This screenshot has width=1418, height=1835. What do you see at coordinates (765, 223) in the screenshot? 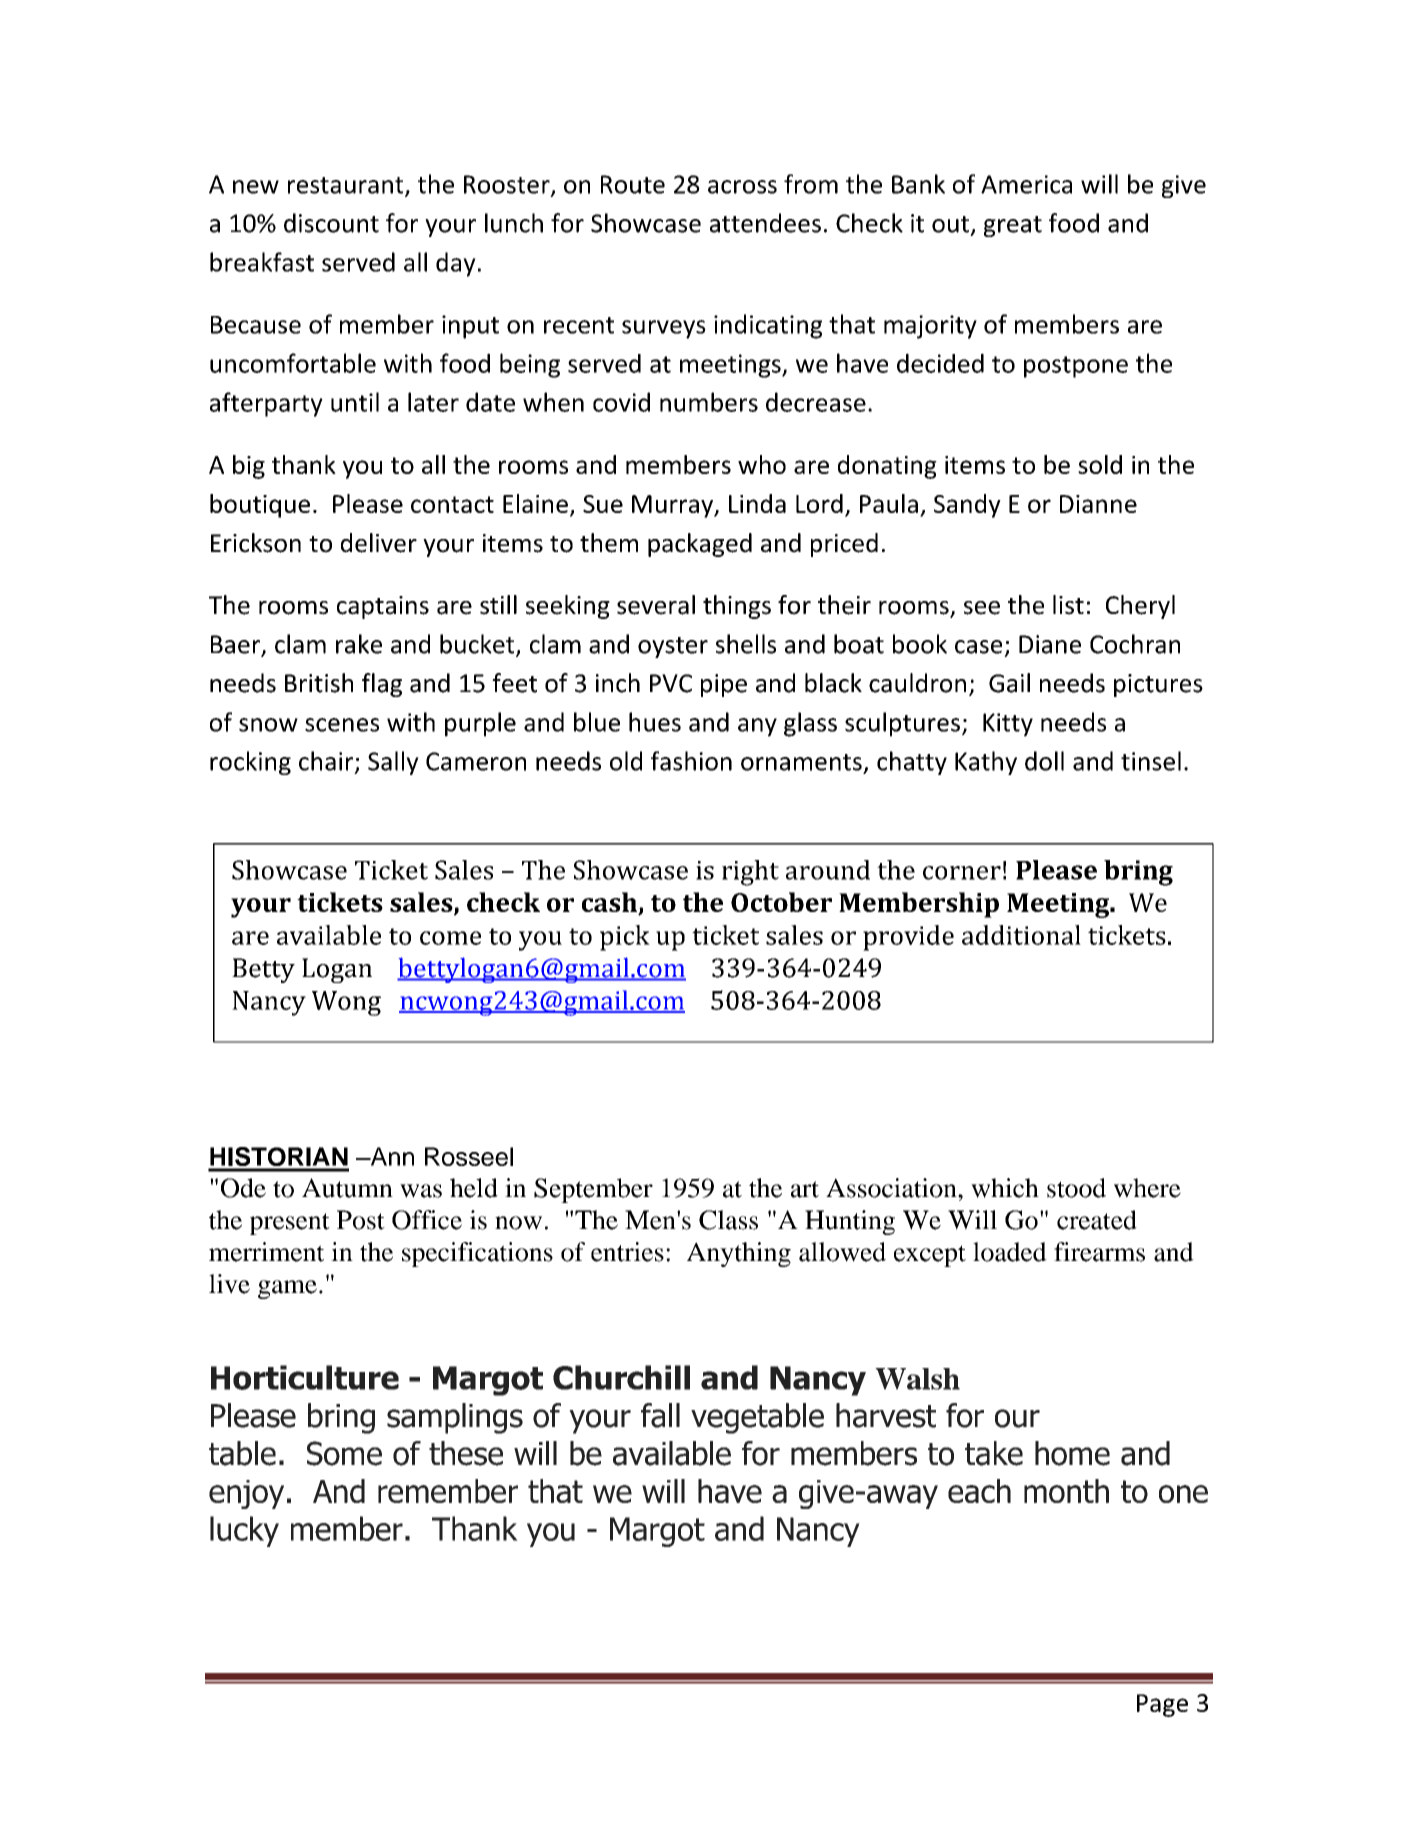
I see `attendees` at bounding box center [765, 223].
